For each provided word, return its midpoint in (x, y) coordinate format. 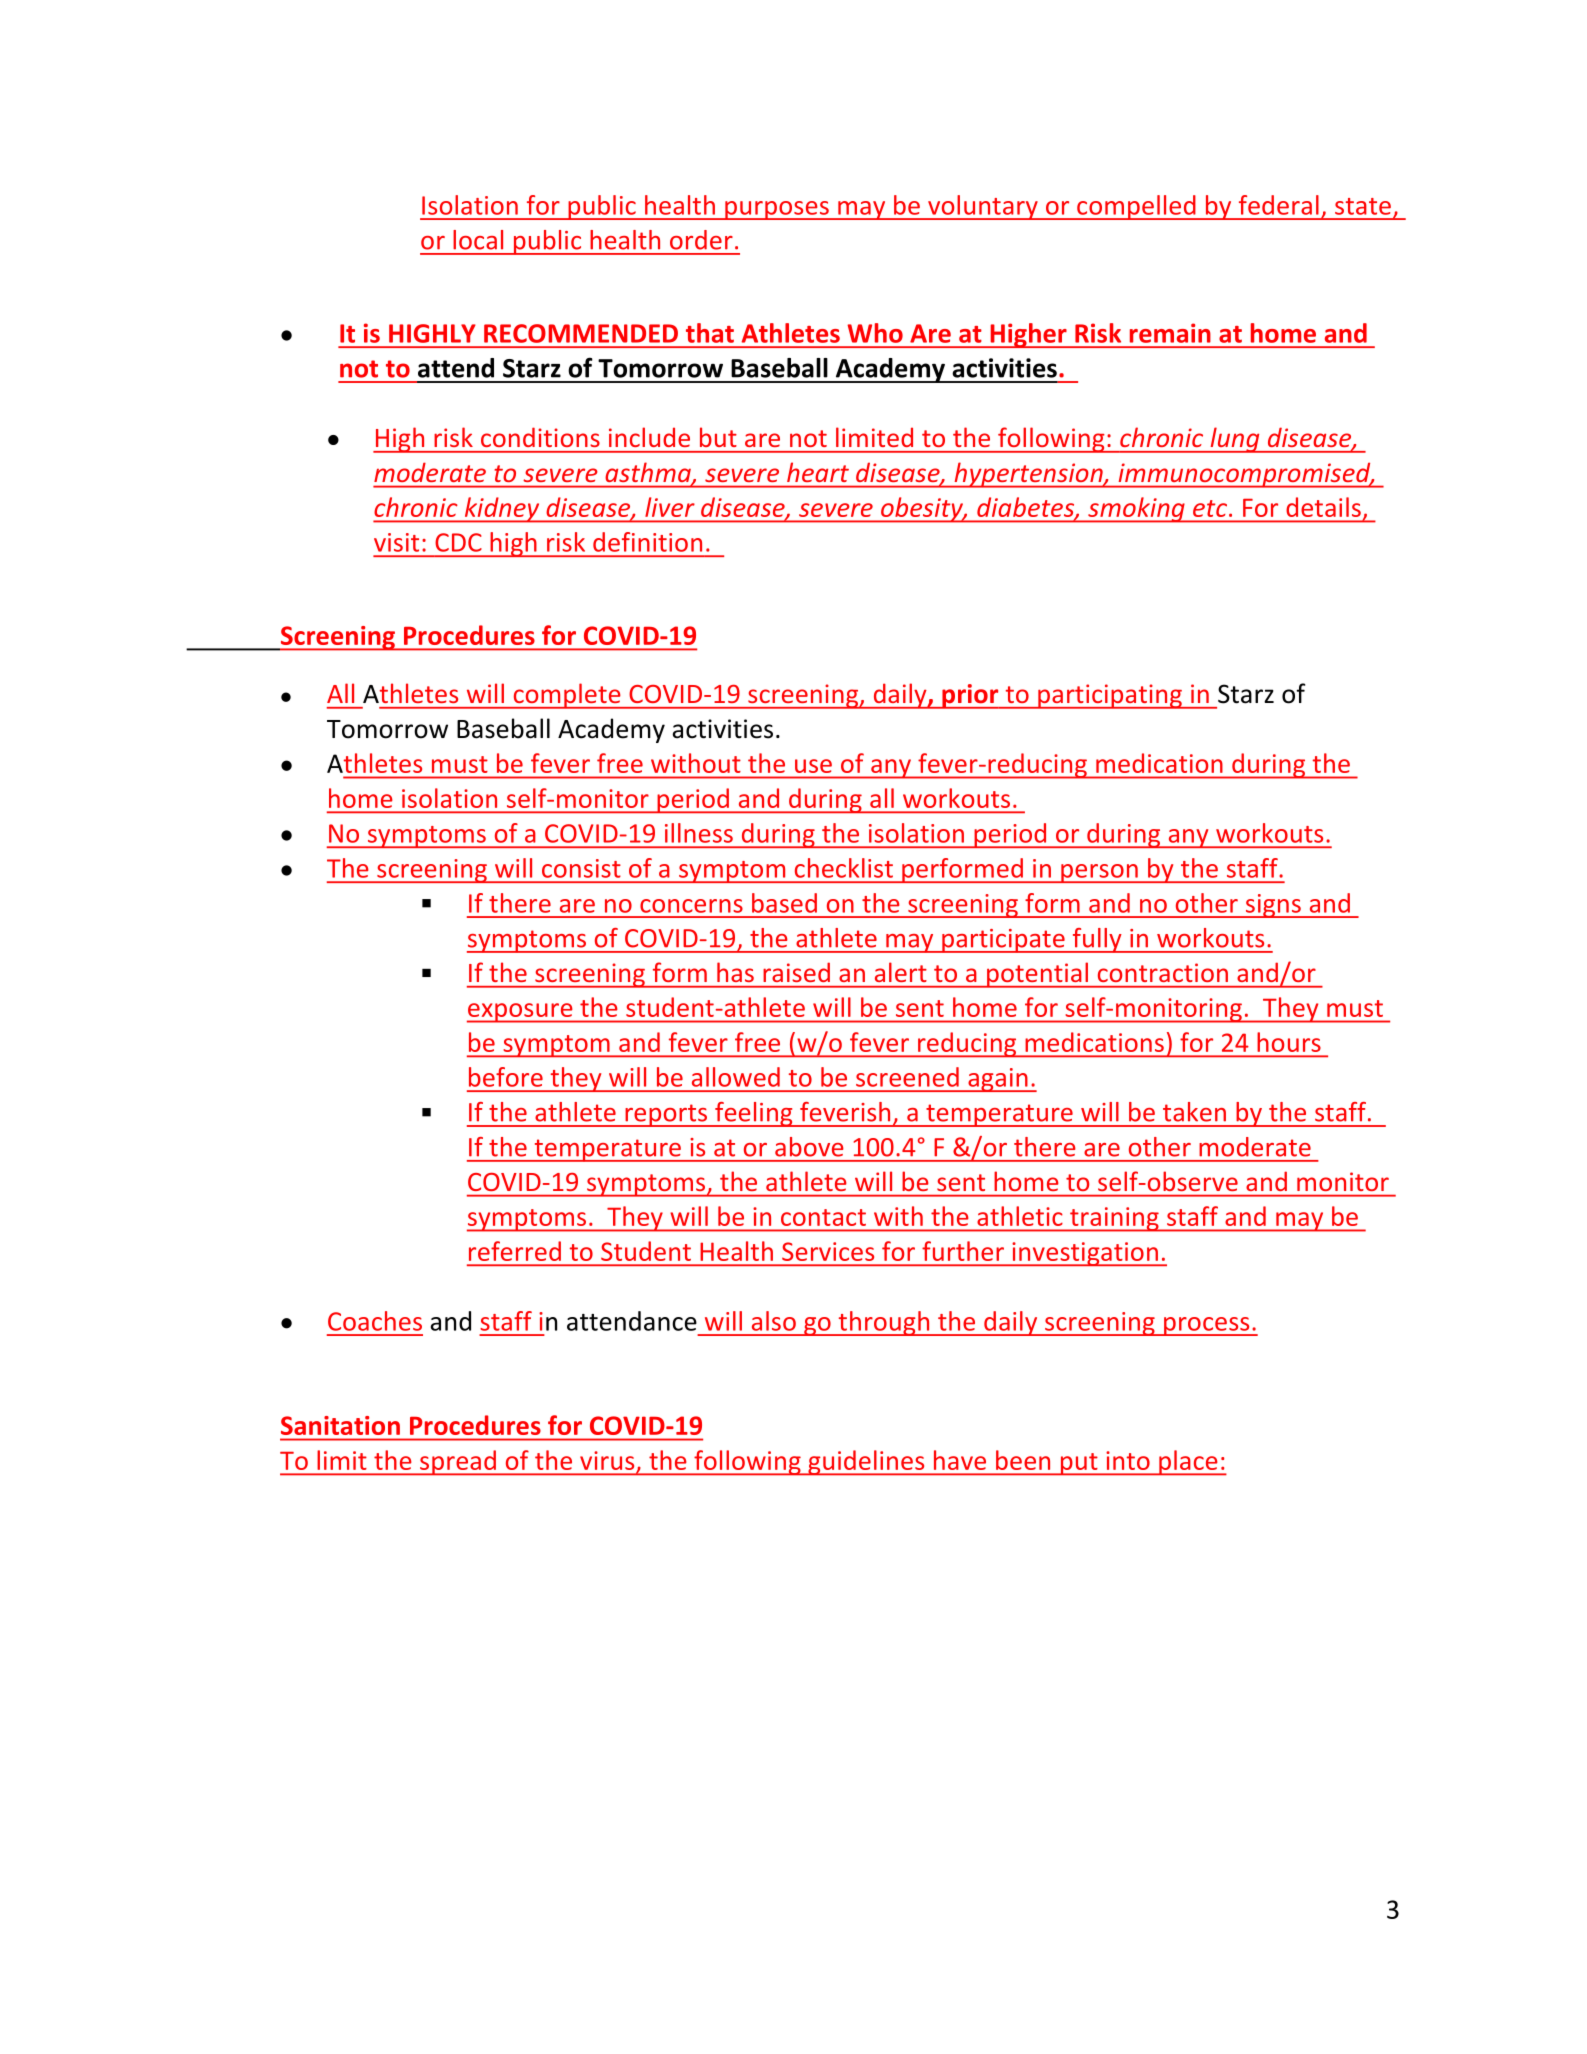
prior (970, 696)
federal (1279, 205)
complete (567, 696)
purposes (777, 210)
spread (458, 1463)
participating (1110, 696)
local (478, 240)
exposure (521, 1013)
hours (1289, 1042)
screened (907, 1077)
